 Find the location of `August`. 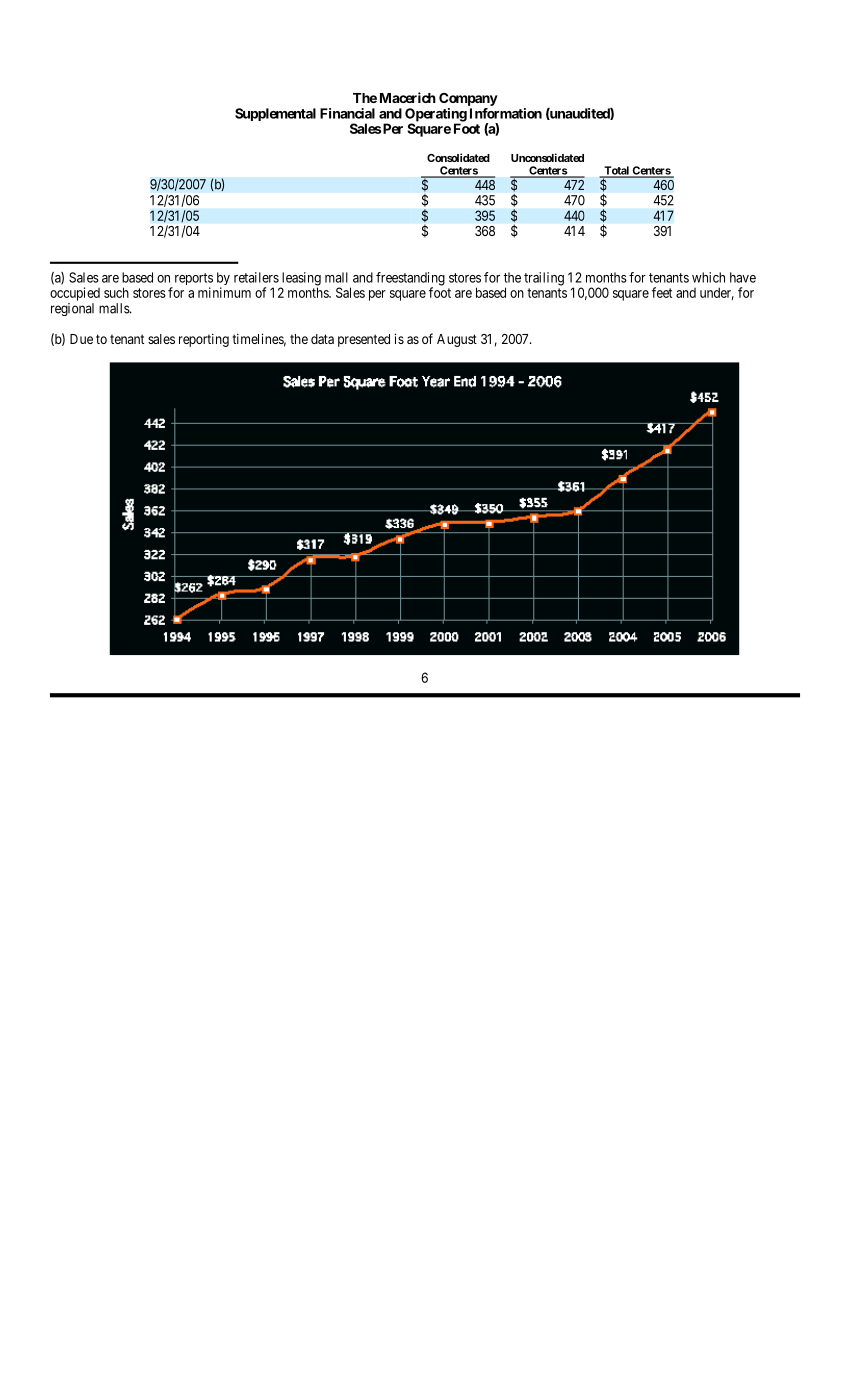

August is located at coordinates (457, 340).
